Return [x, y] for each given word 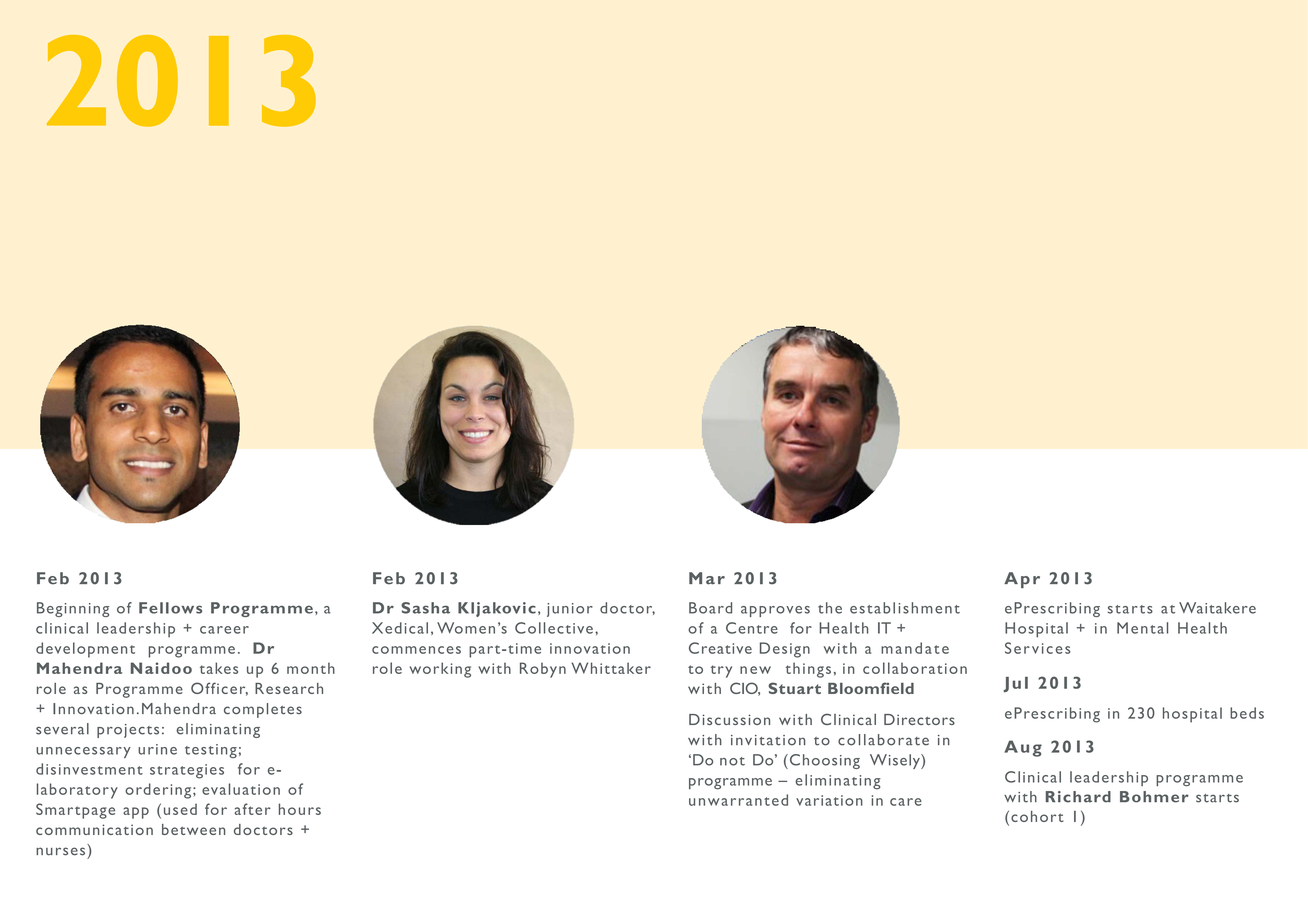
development [85, 650]
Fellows [170, 608]
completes [263, 710]
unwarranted [738, 800]
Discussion [729, 719]
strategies [187, 771]
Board [710, 608]
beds [1247, 713]
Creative [720, 648]
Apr [1022, 580]
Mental [1142, 628]
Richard [1078, 797]
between [193, 829]
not [732, 761]
